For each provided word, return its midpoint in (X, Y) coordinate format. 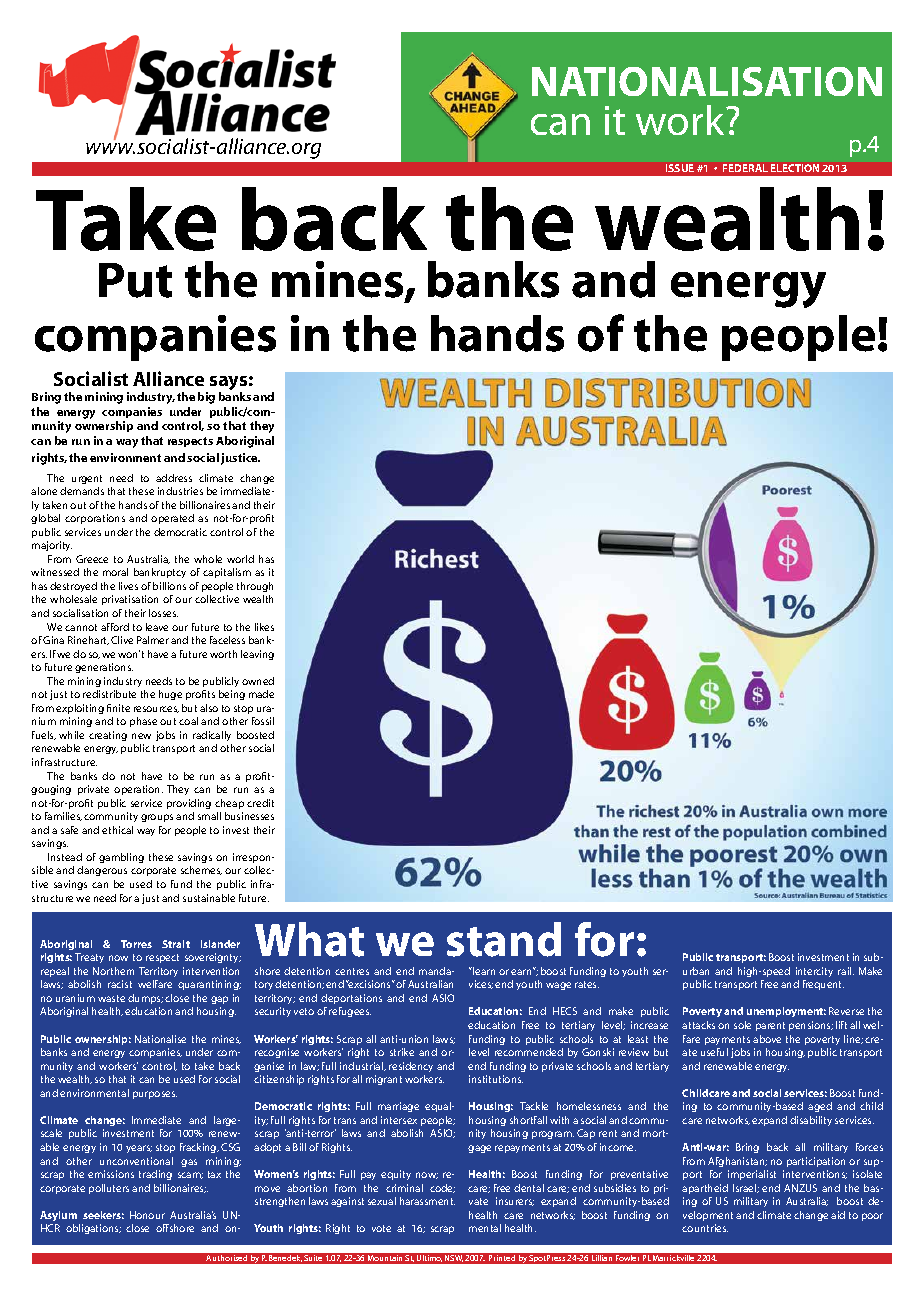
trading (155, 1175)
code (442, 1188)
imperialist (752, 1175)
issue (680, 168)
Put (135, 280)
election (795, 168)
